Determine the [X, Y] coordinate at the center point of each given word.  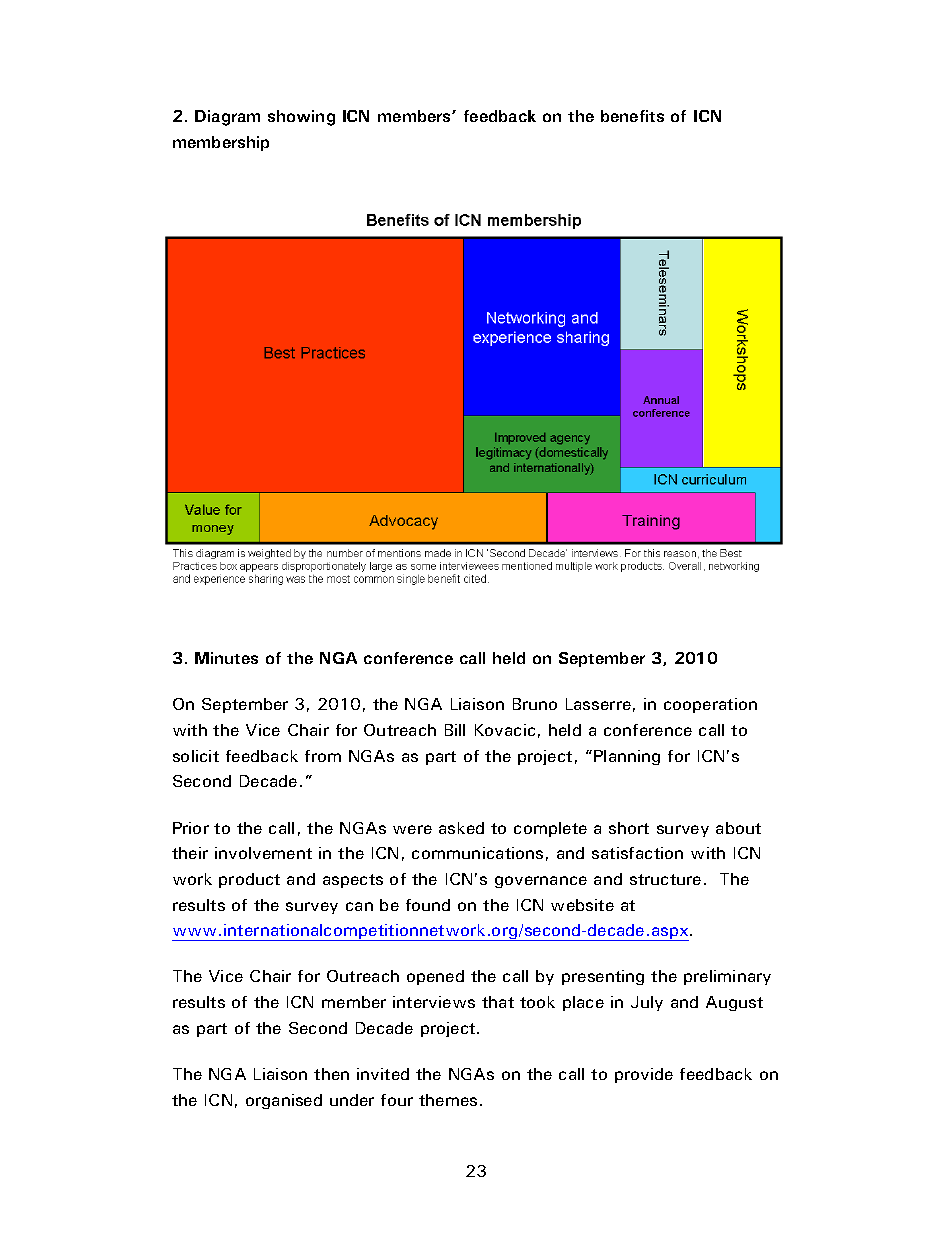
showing [301, 118]
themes [448, 1100]
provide [644, 1075]
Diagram [227, 118]
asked [461, 828]
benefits [632, 116]
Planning [627, 757]
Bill [455, 730]
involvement [263, 853]
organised [284, 1101]
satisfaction [637, 853]
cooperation [710, 705]
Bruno [535, 704]
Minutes [226, 658]
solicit [196, 756]
